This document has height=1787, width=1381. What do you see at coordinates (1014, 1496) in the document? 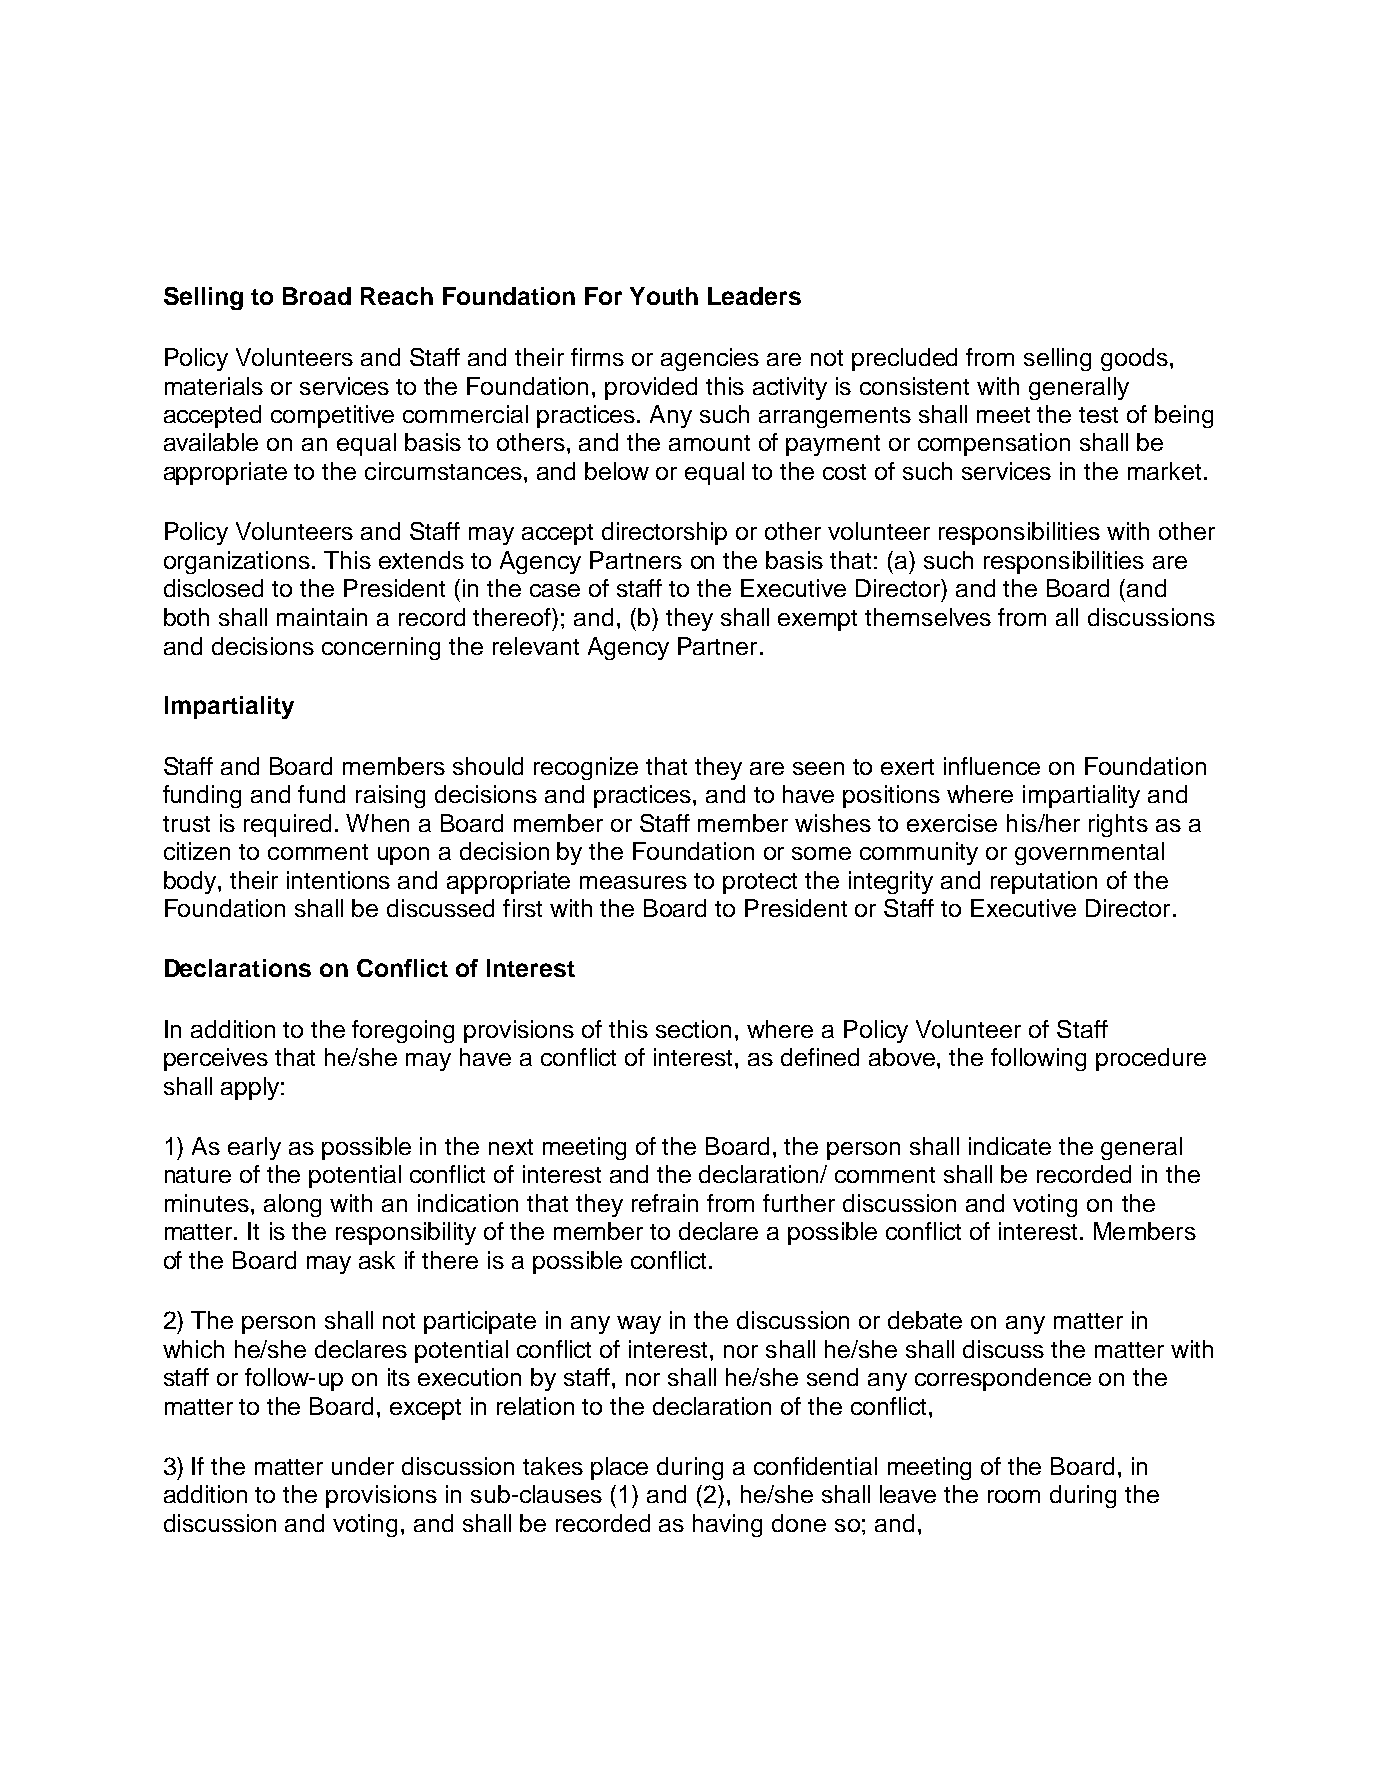
I see `room` at bounding box center [1014, 1496].
